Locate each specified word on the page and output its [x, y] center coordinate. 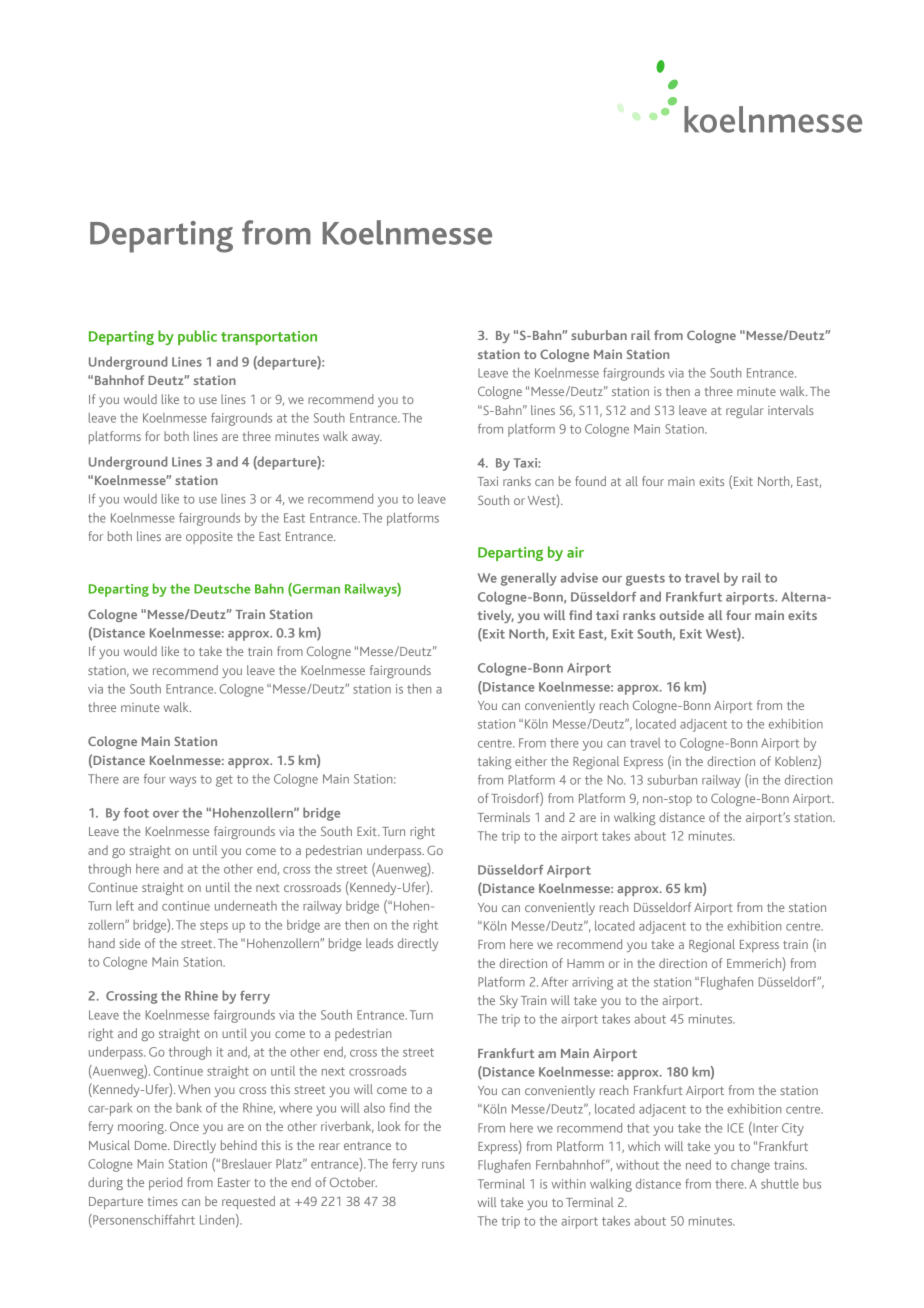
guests [645, 580]
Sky [509, 1001]
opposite [209, 538]
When [194, 1089]
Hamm [585, 963]
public [197, 337]
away [367, 439]
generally [529, 579]
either [531, 761]
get [224, 781]
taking [495, 762]
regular [745, 411]
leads [379, 943]
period [165, 1183]
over [166, 814]
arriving [592, 983]
